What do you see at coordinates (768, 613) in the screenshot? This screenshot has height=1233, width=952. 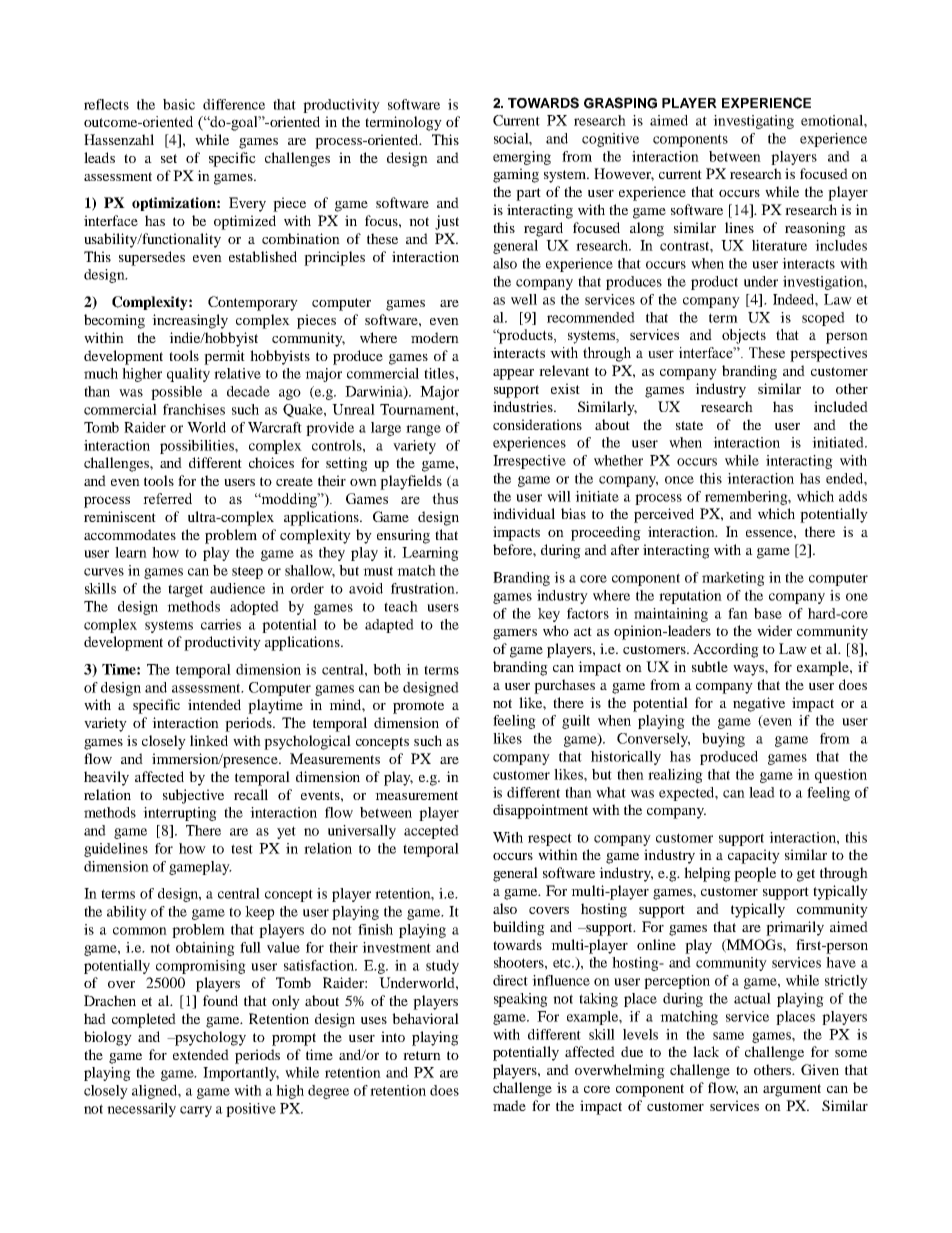 I see `base` at bounding box center [768, 613].
